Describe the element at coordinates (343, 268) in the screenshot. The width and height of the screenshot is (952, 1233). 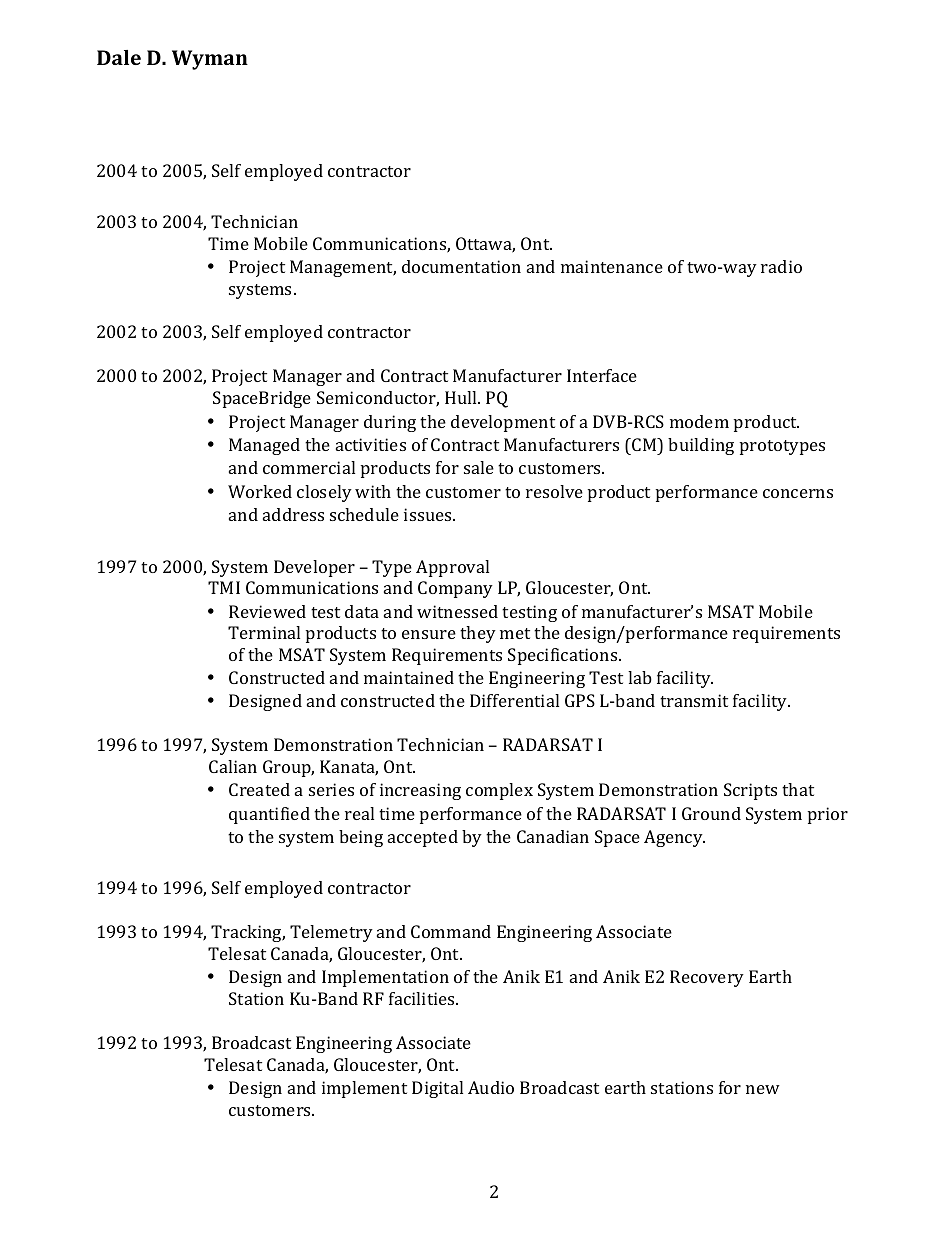
I see `Management` at that location.
